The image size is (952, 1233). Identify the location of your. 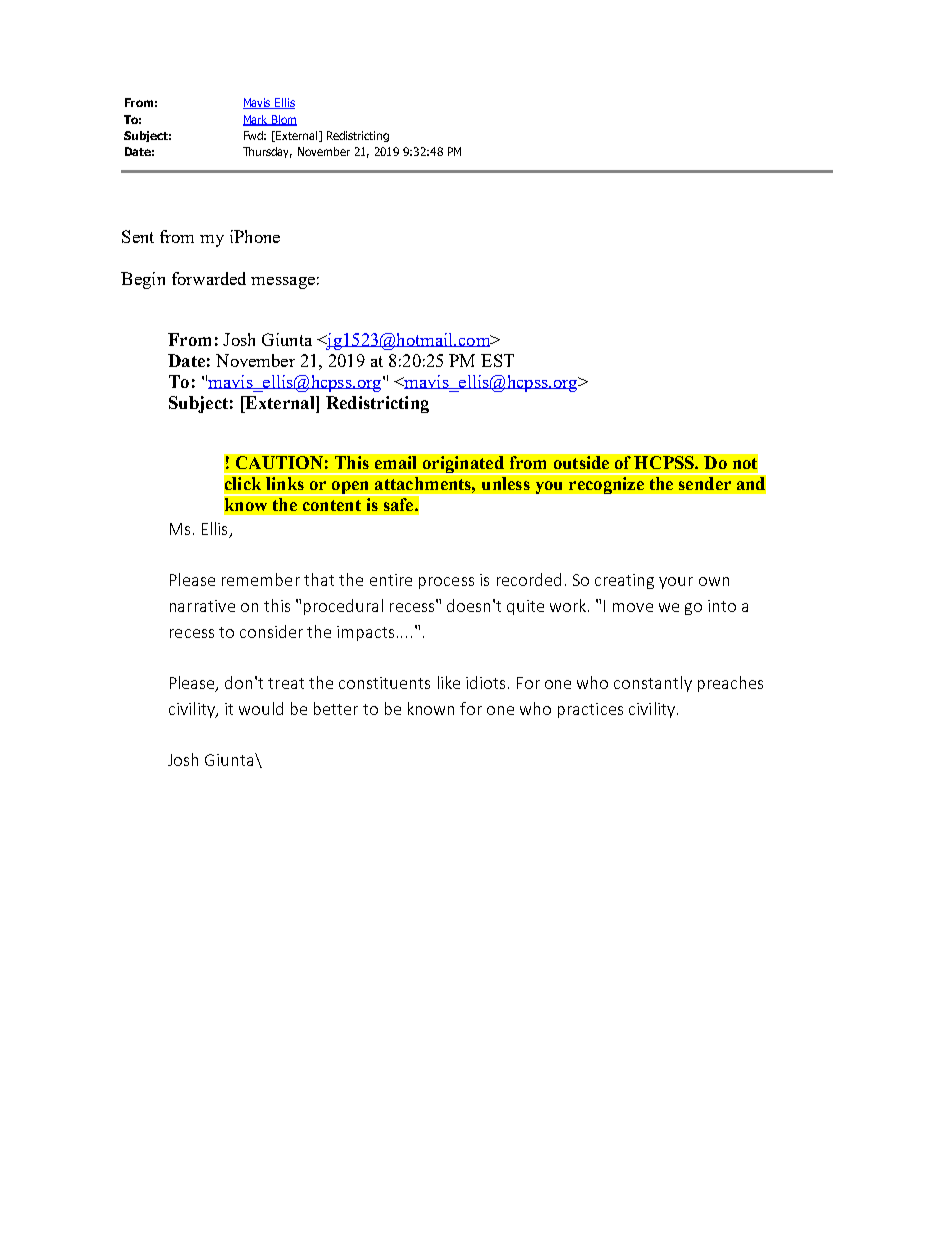
(676, 583).
